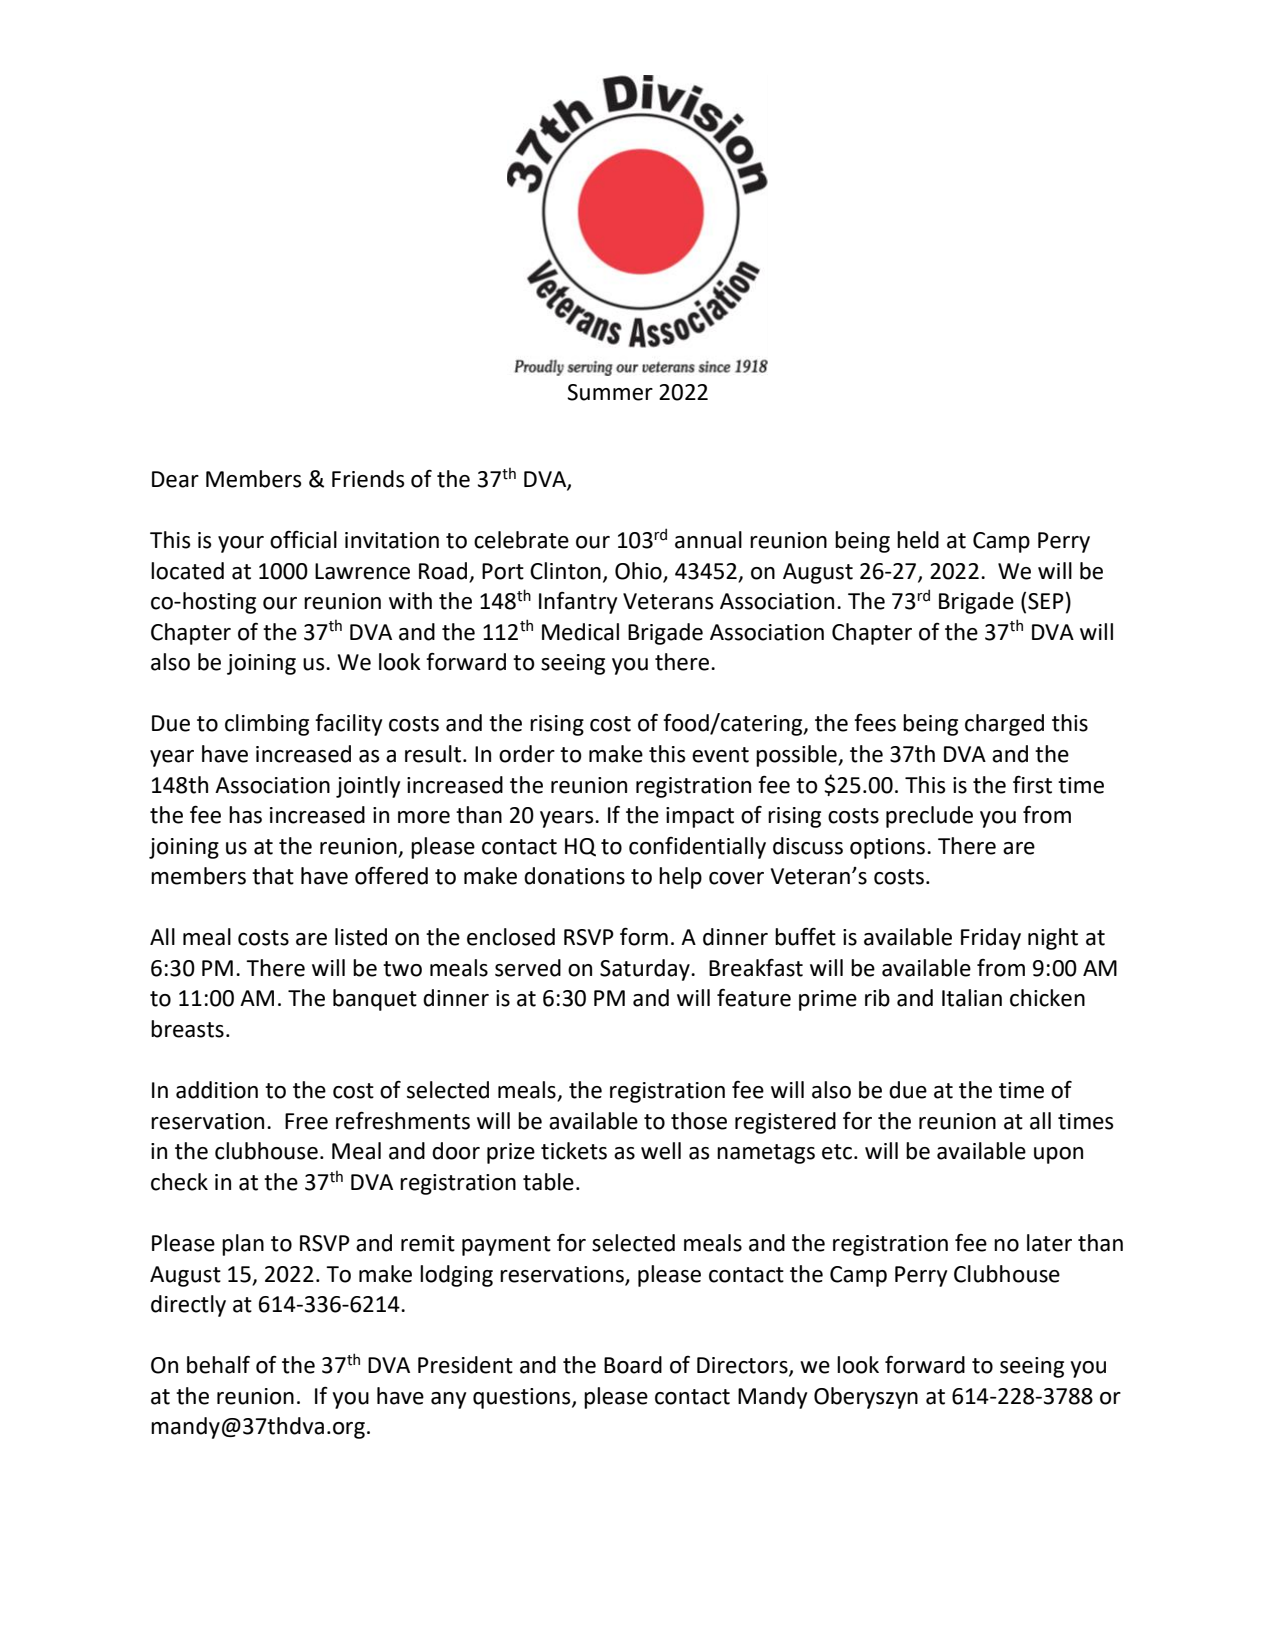 The image size is (1276, 1652). Describe the element at coordinates (699, 1121) in the page. I see `those` at that location.
